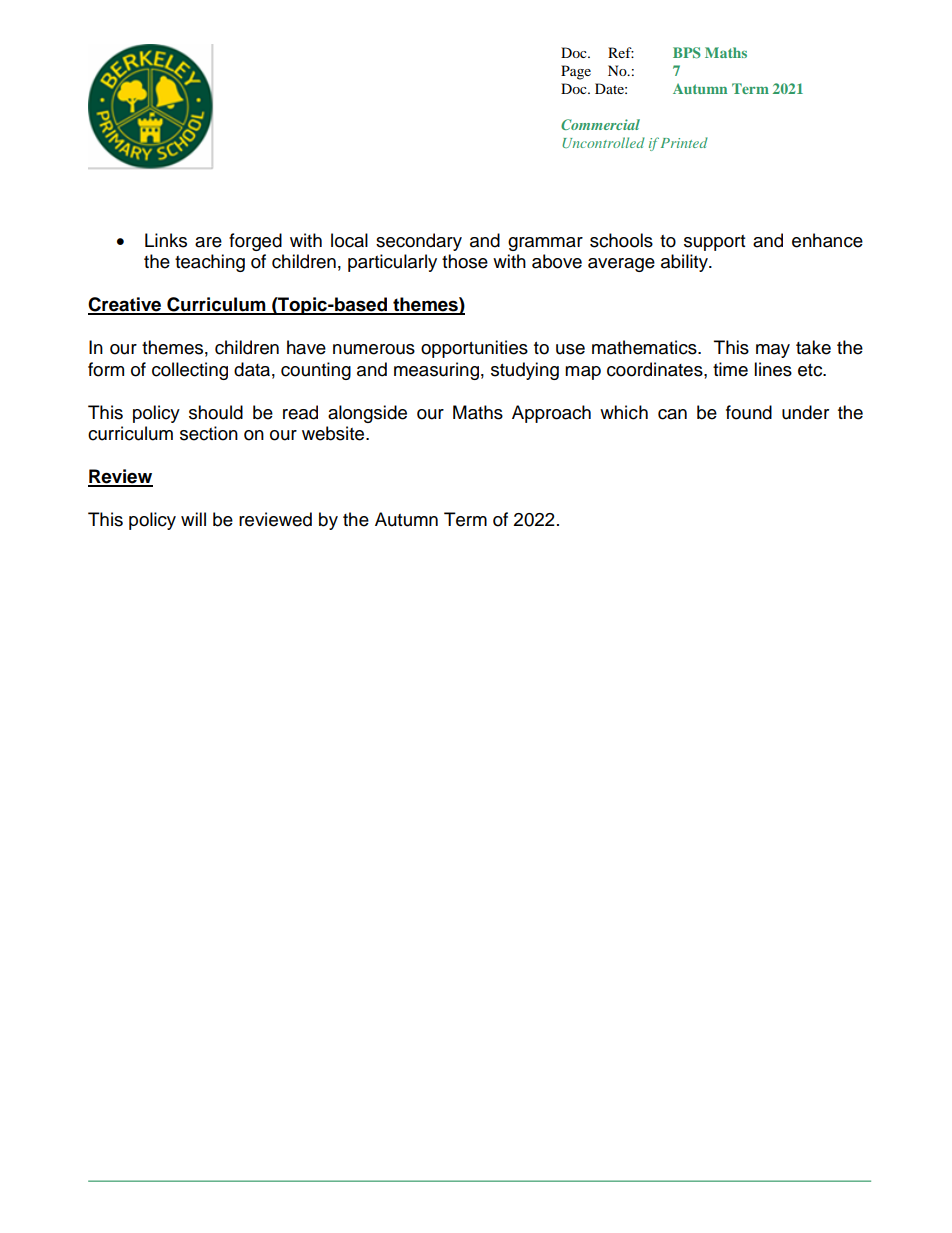 The image size is (952, 1233). Describe the element at coordinates (730, 369) in the screenshot. I see `time` at that location.
